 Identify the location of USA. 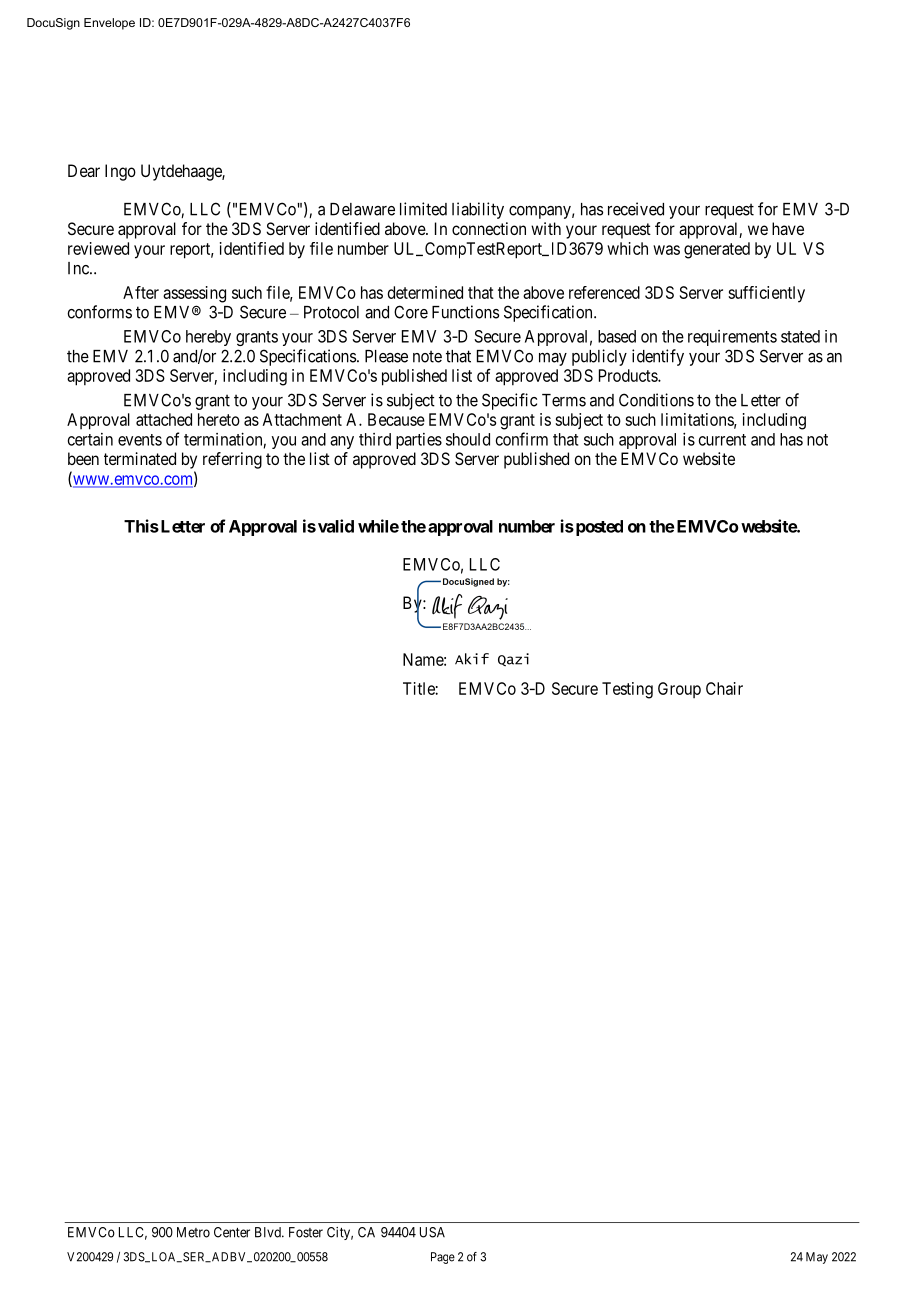
(432, 1232).
